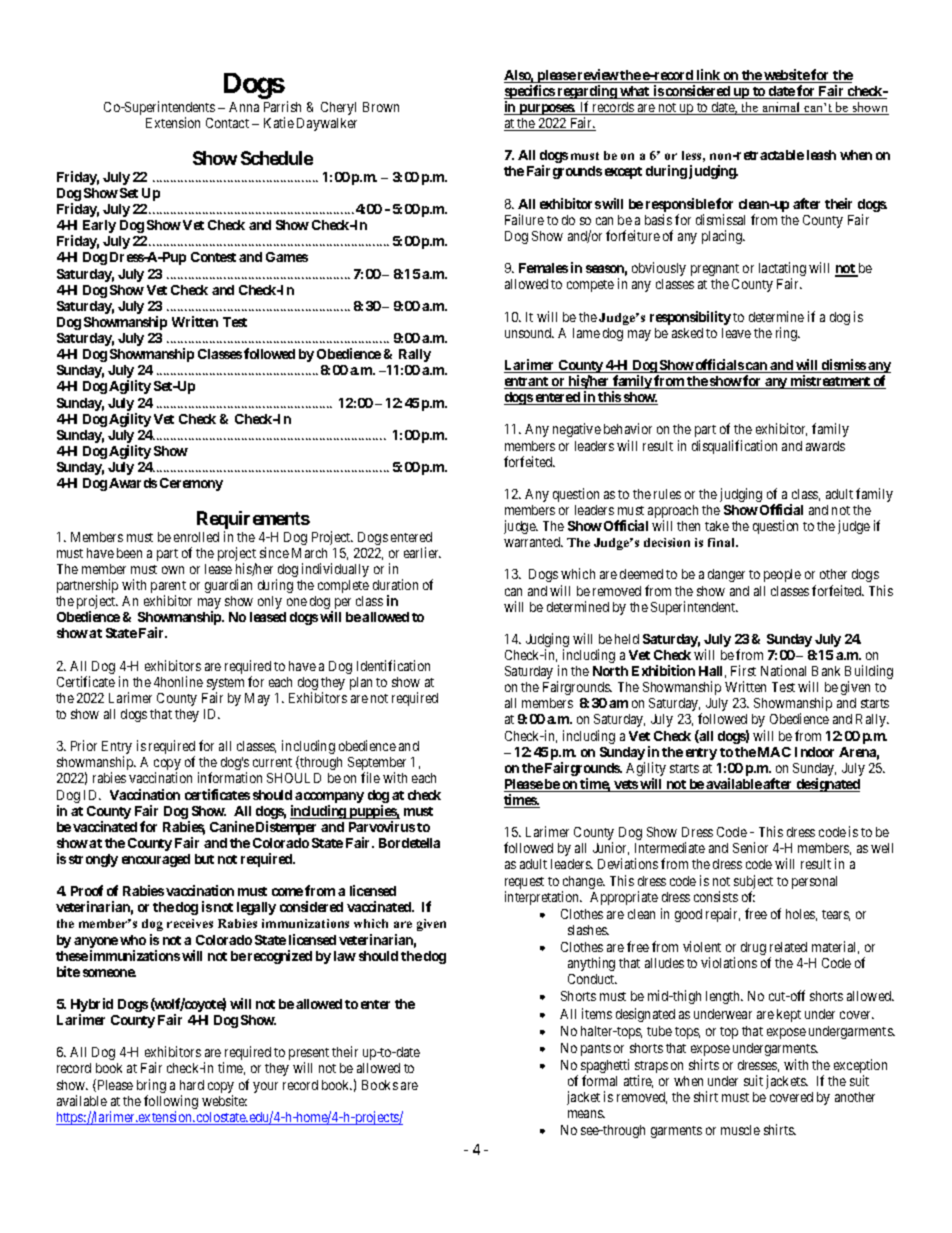 Image resolution: width=952 pixels, height=1233 pixels. What do you see at coordinates (599, 1080) in the screenshot?
I see `formal` at bounding box center [599, 1080].
